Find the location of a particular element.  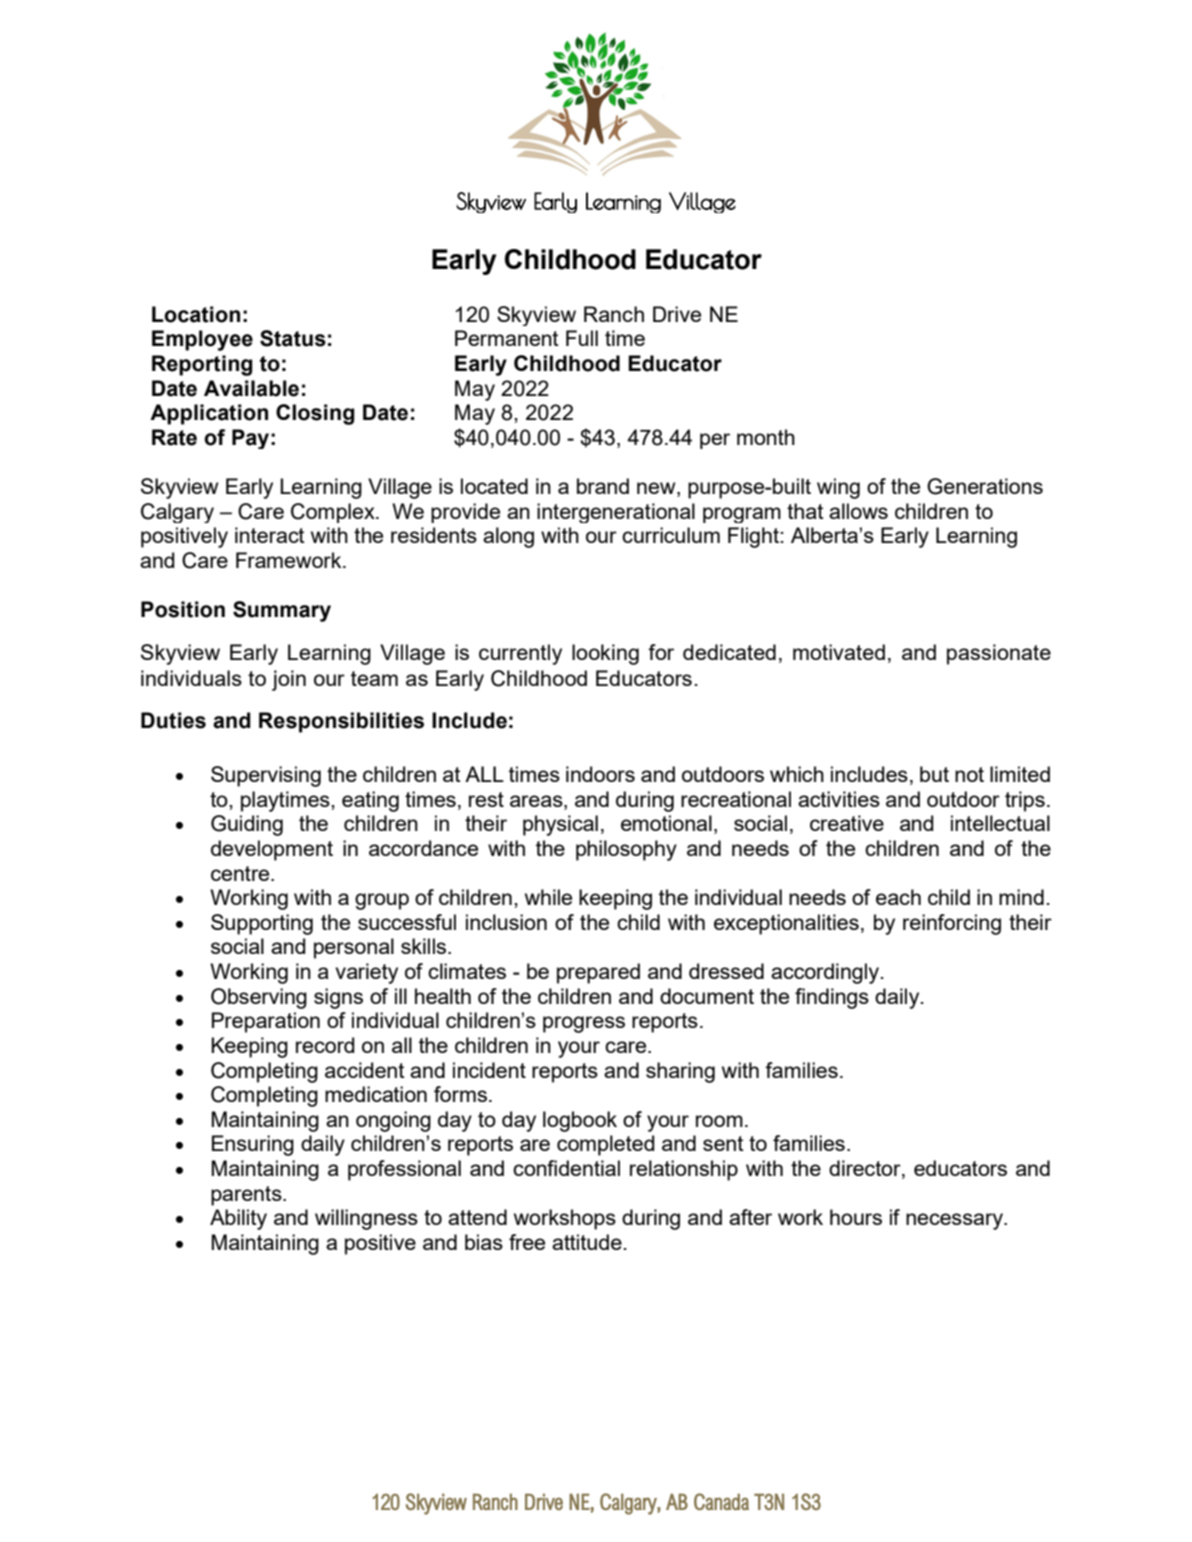

Full is located at coordinates (582, 338).
